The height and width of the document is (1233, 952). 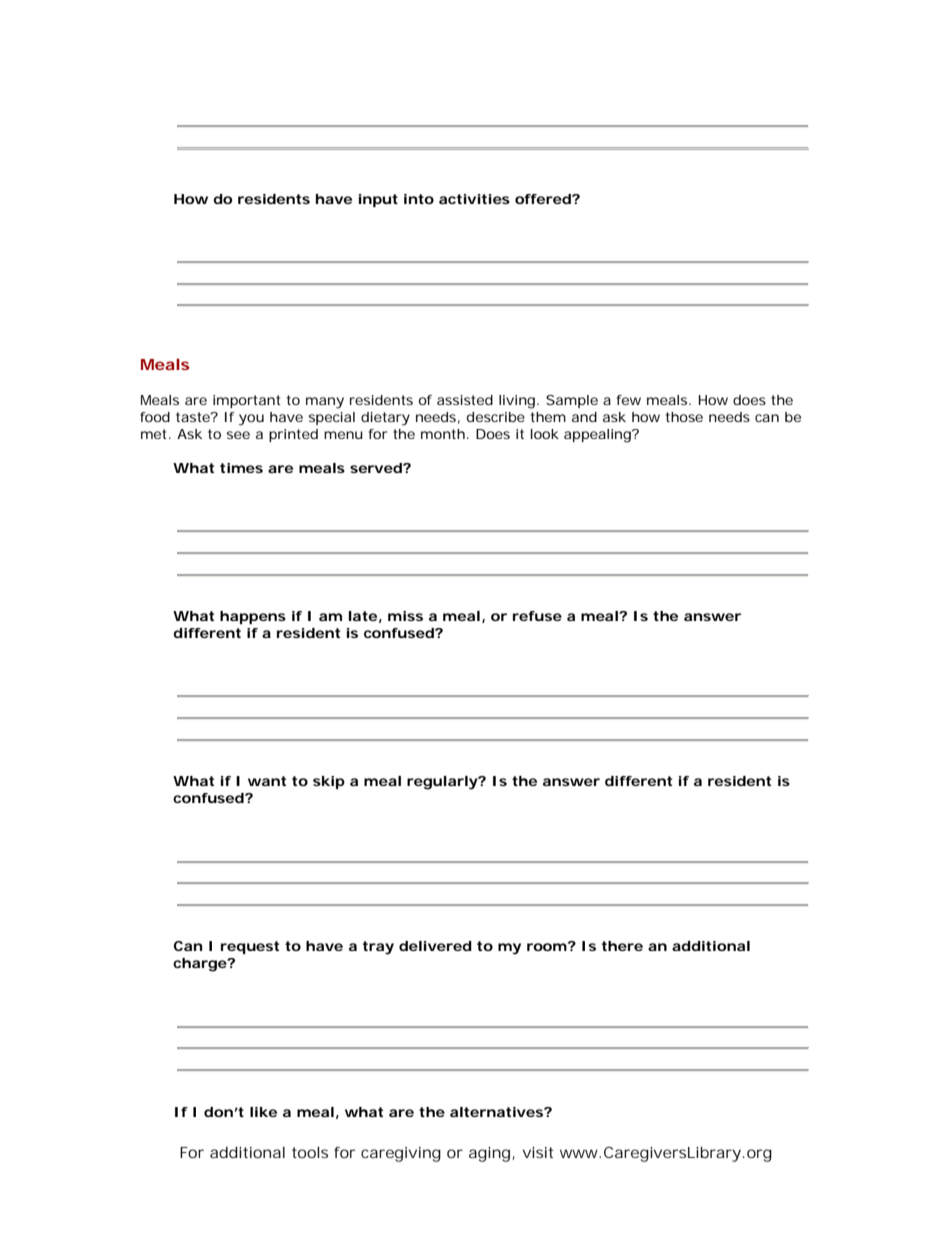 I want to click on served, so click(x=376, y=468).
